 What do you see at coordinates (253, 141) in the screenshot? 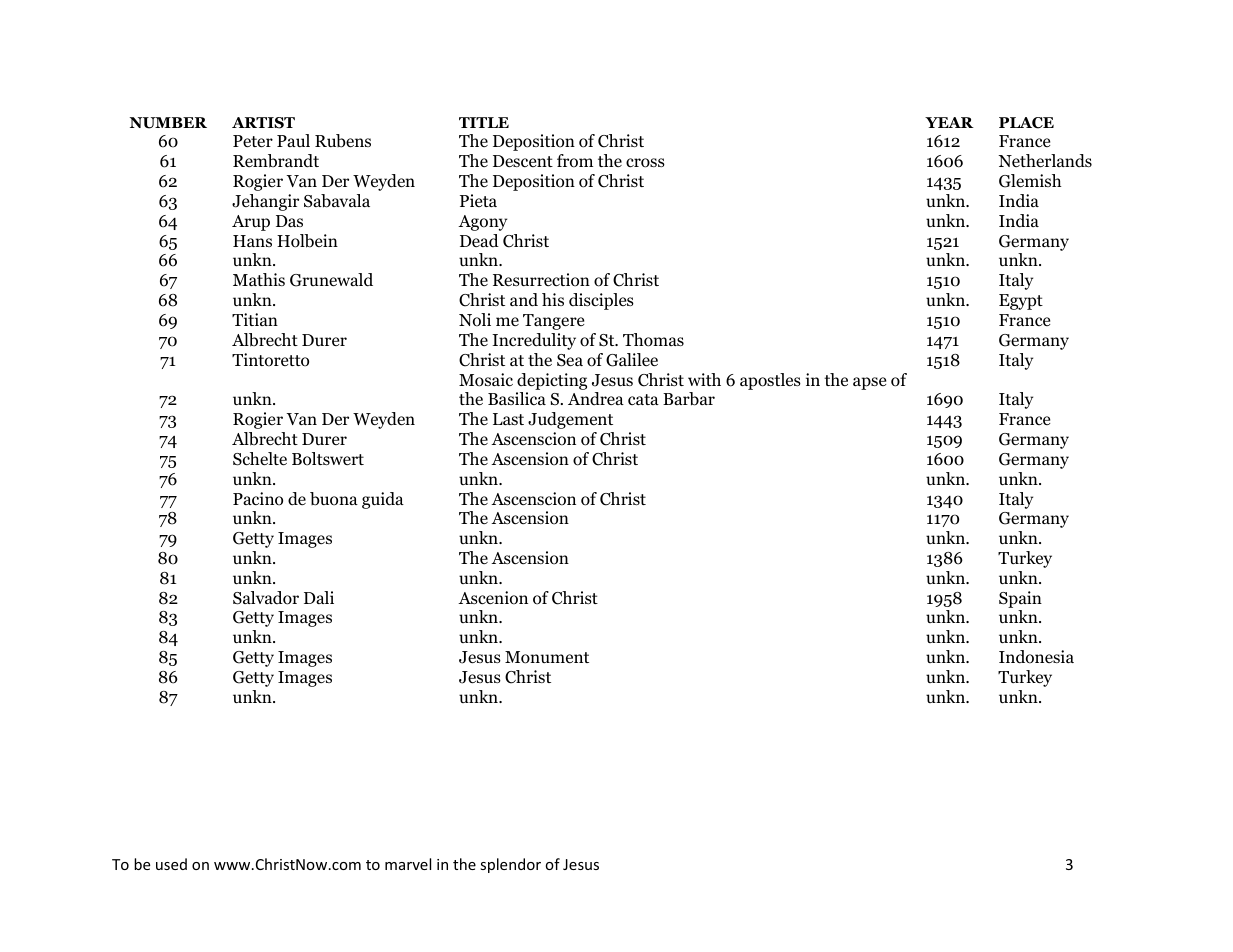
I see `Peter` at bounding box center [253, 141].
